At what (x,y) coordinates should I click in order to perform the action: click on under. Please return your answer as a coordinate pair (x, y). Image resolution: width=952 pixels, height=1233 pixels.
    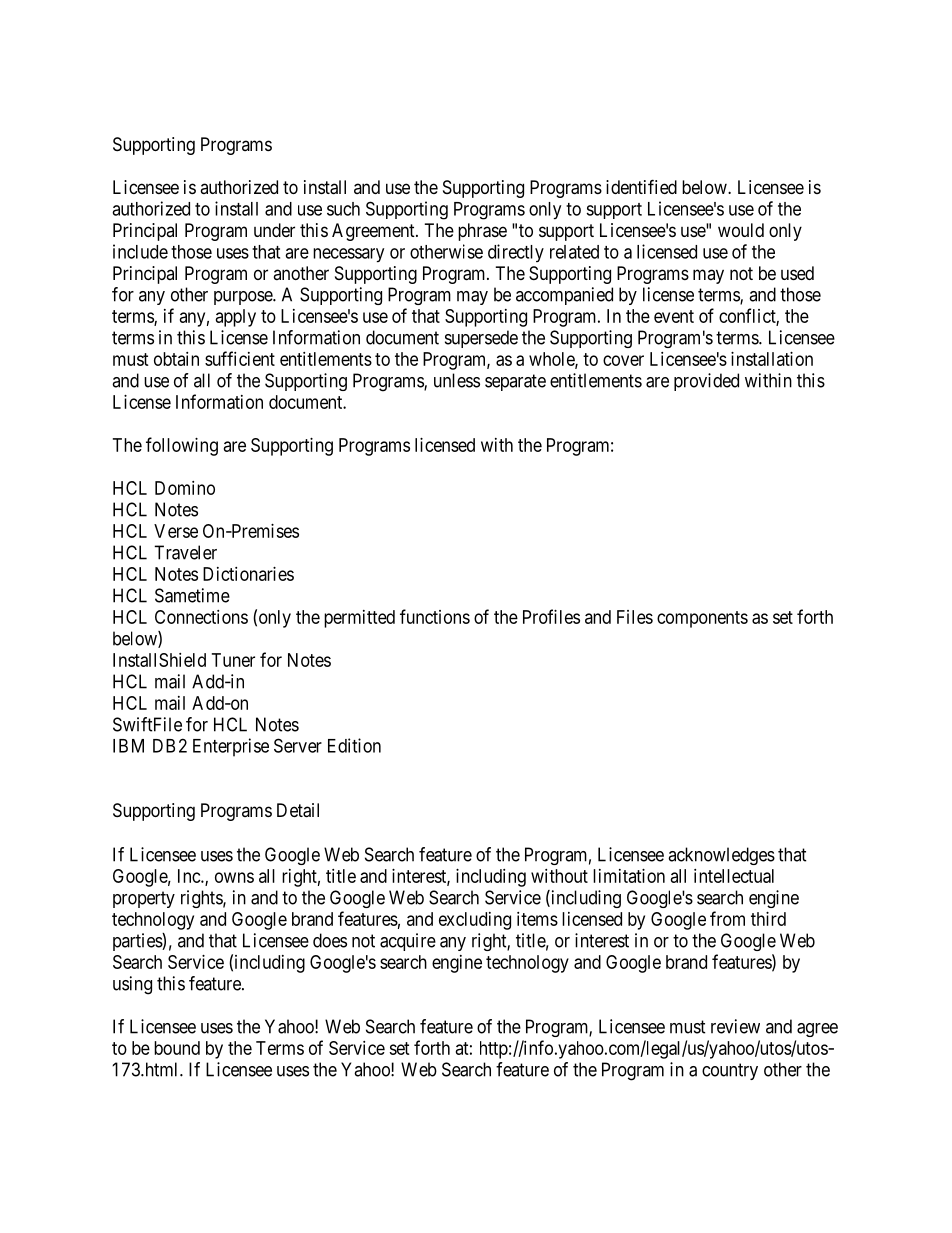
    Looking at the image, I should click on (274, 230).
